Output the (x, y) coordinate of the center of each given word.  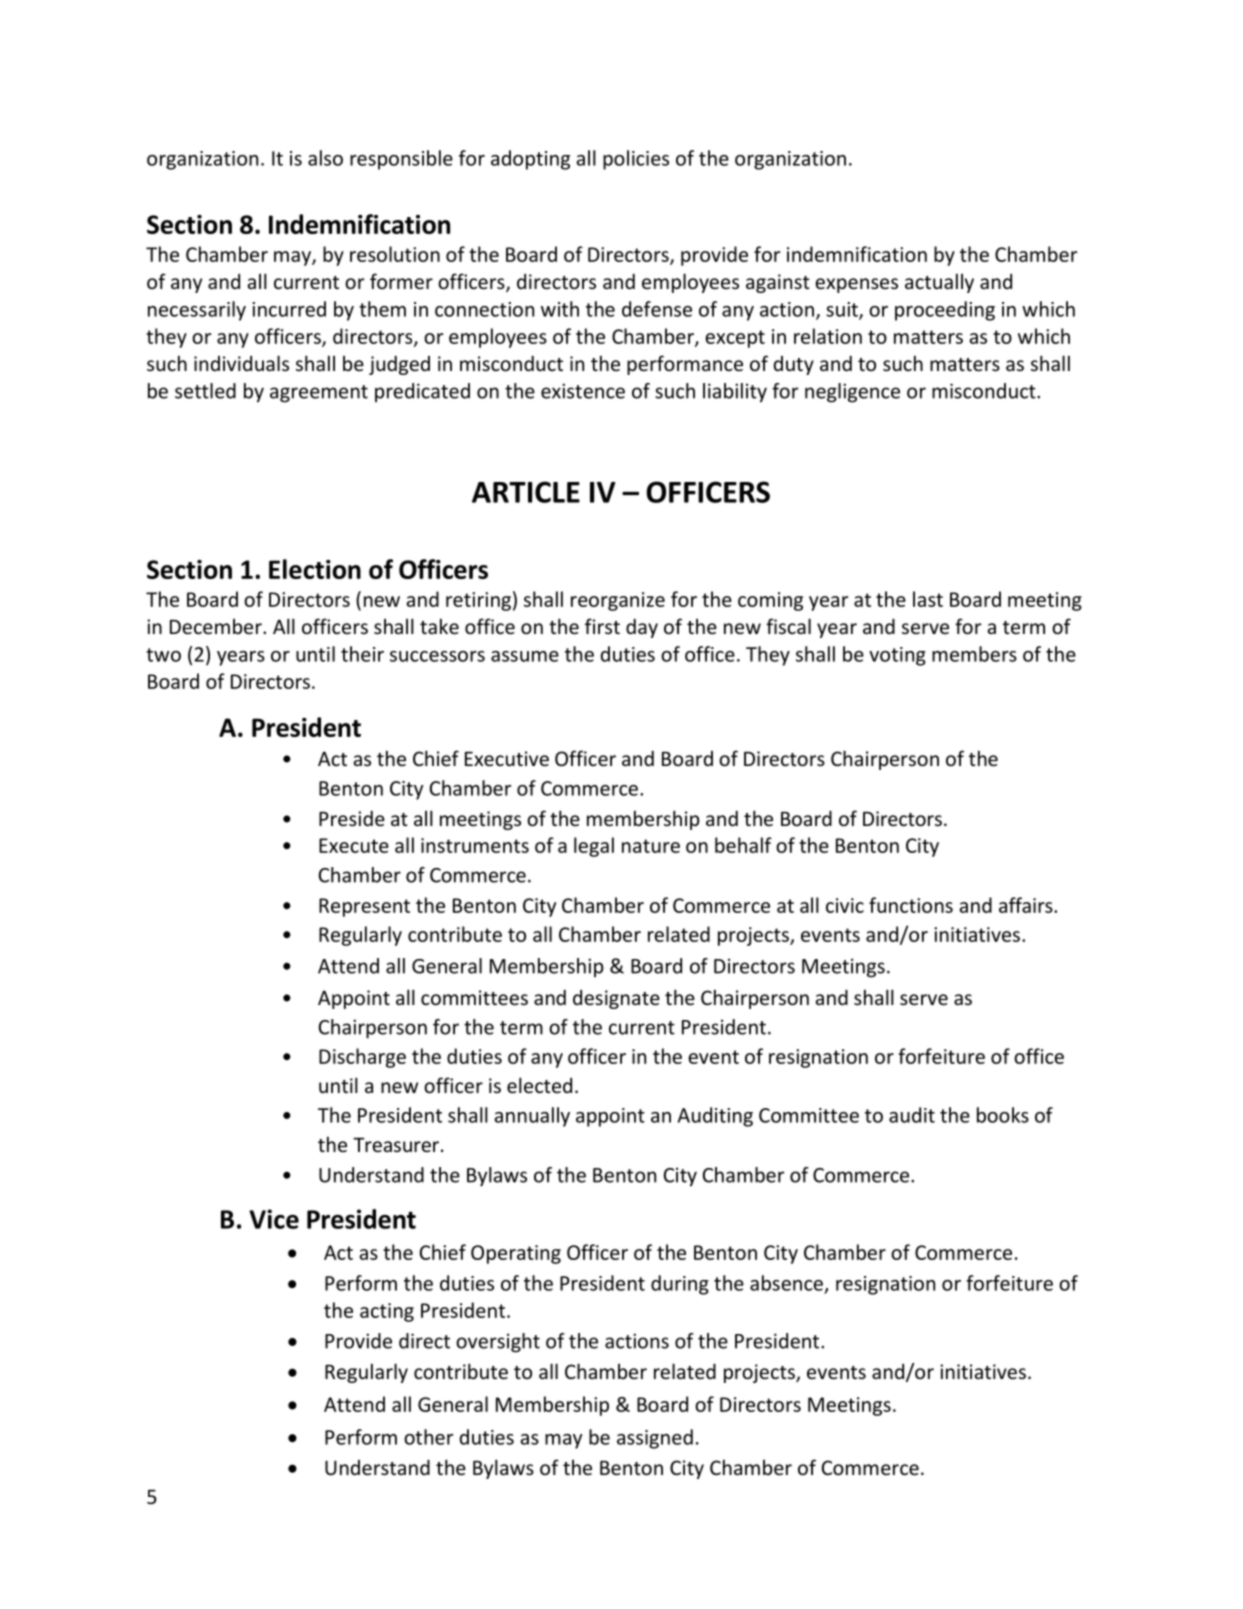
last (928, 599)
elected (539, 1085)
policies (636, 160)
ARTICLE (526, 492)
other (428, 1437)
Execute (354, 845)
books (1003, 1115)
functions (911, 905)
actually (939, 283)
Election (315, 569)
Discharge (362, 1058)
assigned (655, 1439)
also (325, 158)
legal (594, 847)
